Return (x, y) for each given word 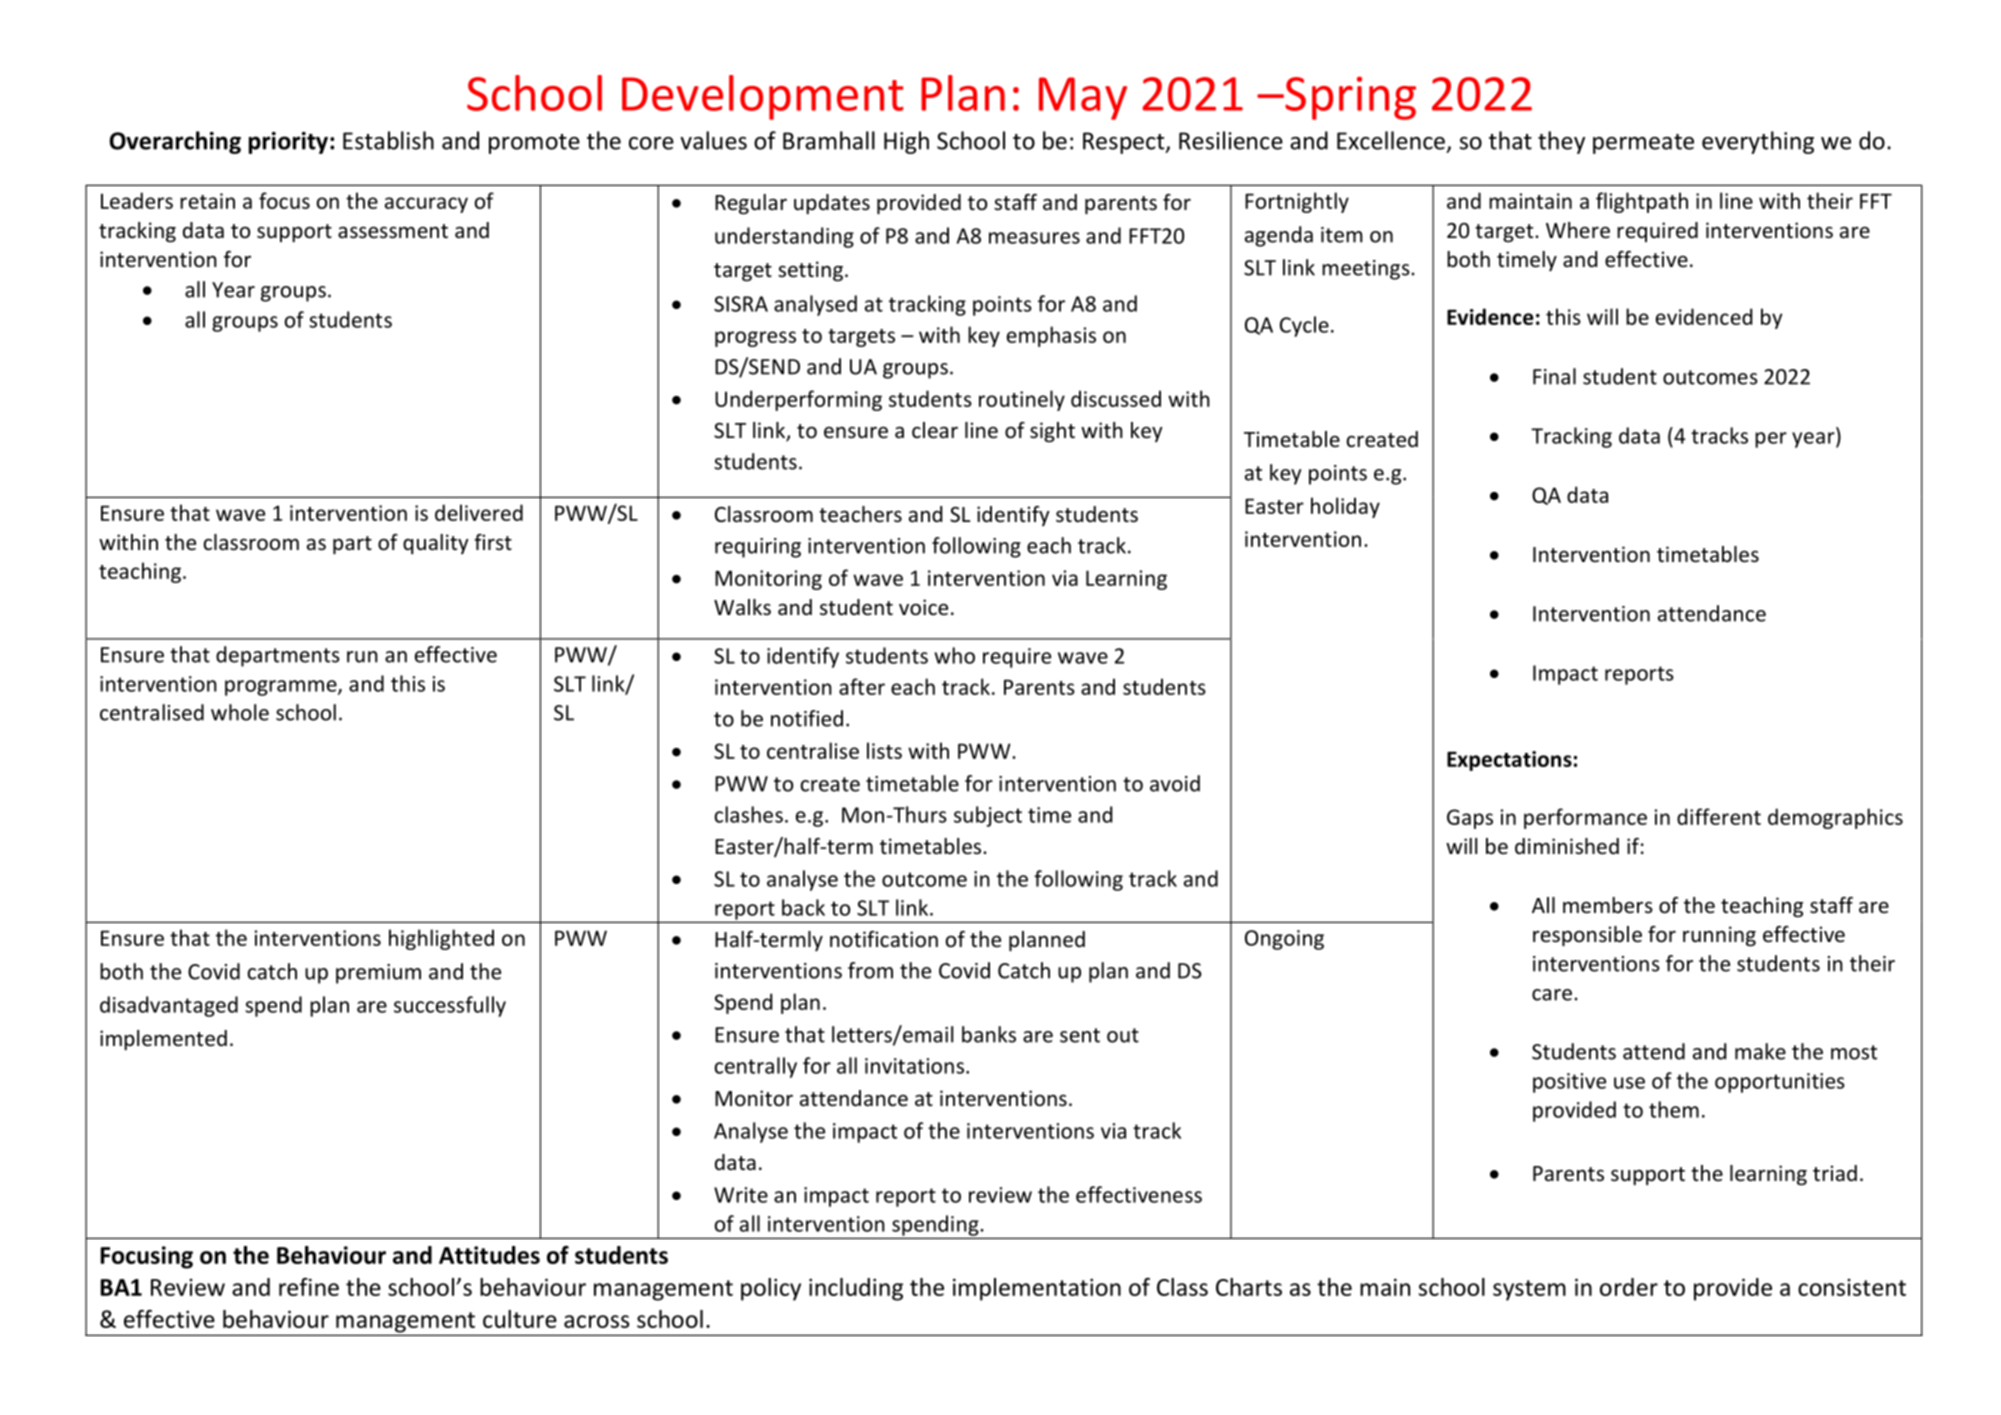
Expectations (1509, 761)
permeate (1643, 144)
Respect (1125, 143)
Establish (388, 140)
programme (282, 688)
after (862, 686)
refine (309, 1287)
